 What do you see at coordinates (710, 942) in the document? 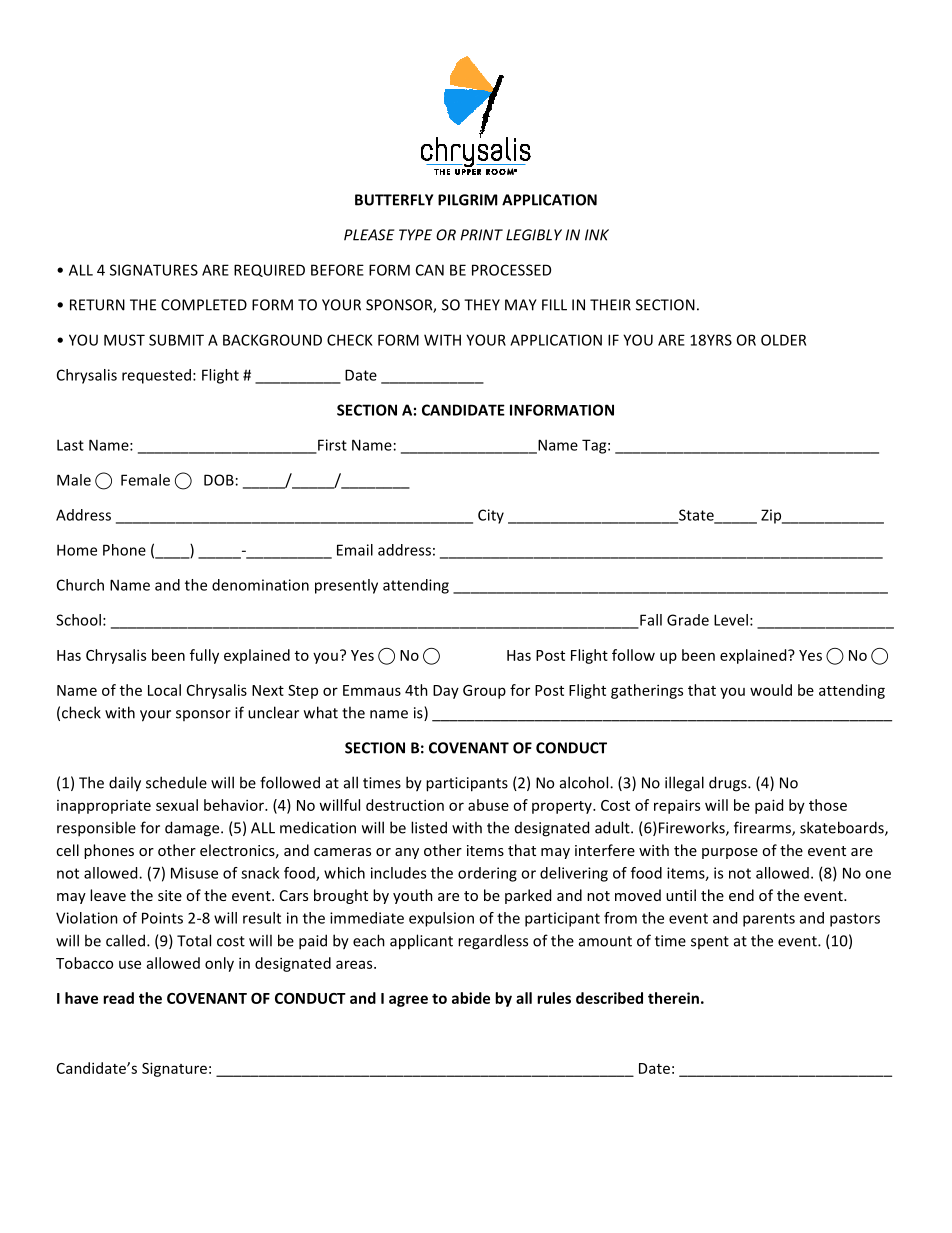
I see `spent` at bounding box center [710, 942].
